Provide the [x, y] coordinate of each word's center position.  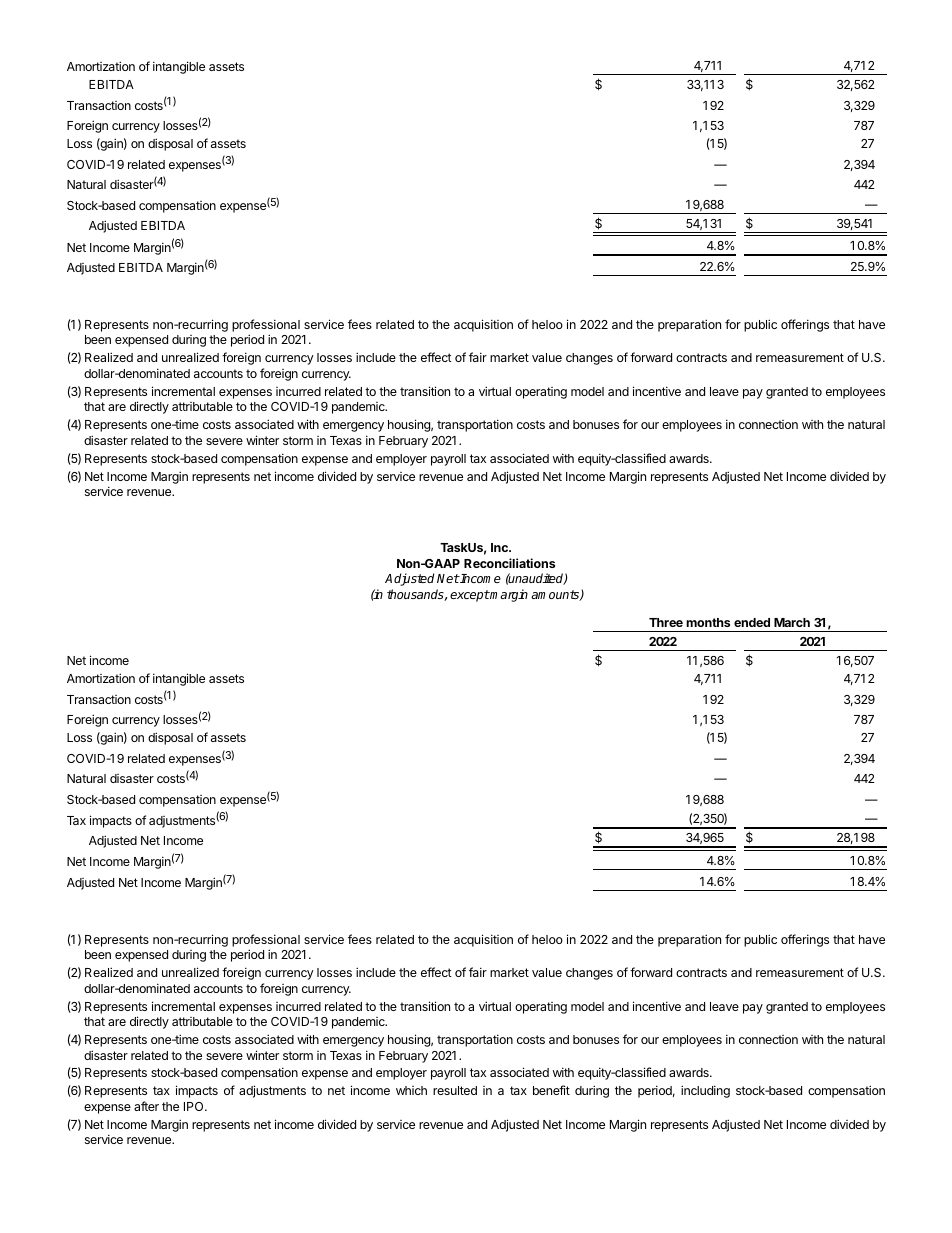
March [792, 622]
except [470, 596]
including [705, 1091]
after [146, 1106]
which [411, 1090]
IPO [195, 1106]
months [708, 622]
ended [752, 622]
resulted [455, 1090]
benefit [551, 1090]
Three [666, 622]
